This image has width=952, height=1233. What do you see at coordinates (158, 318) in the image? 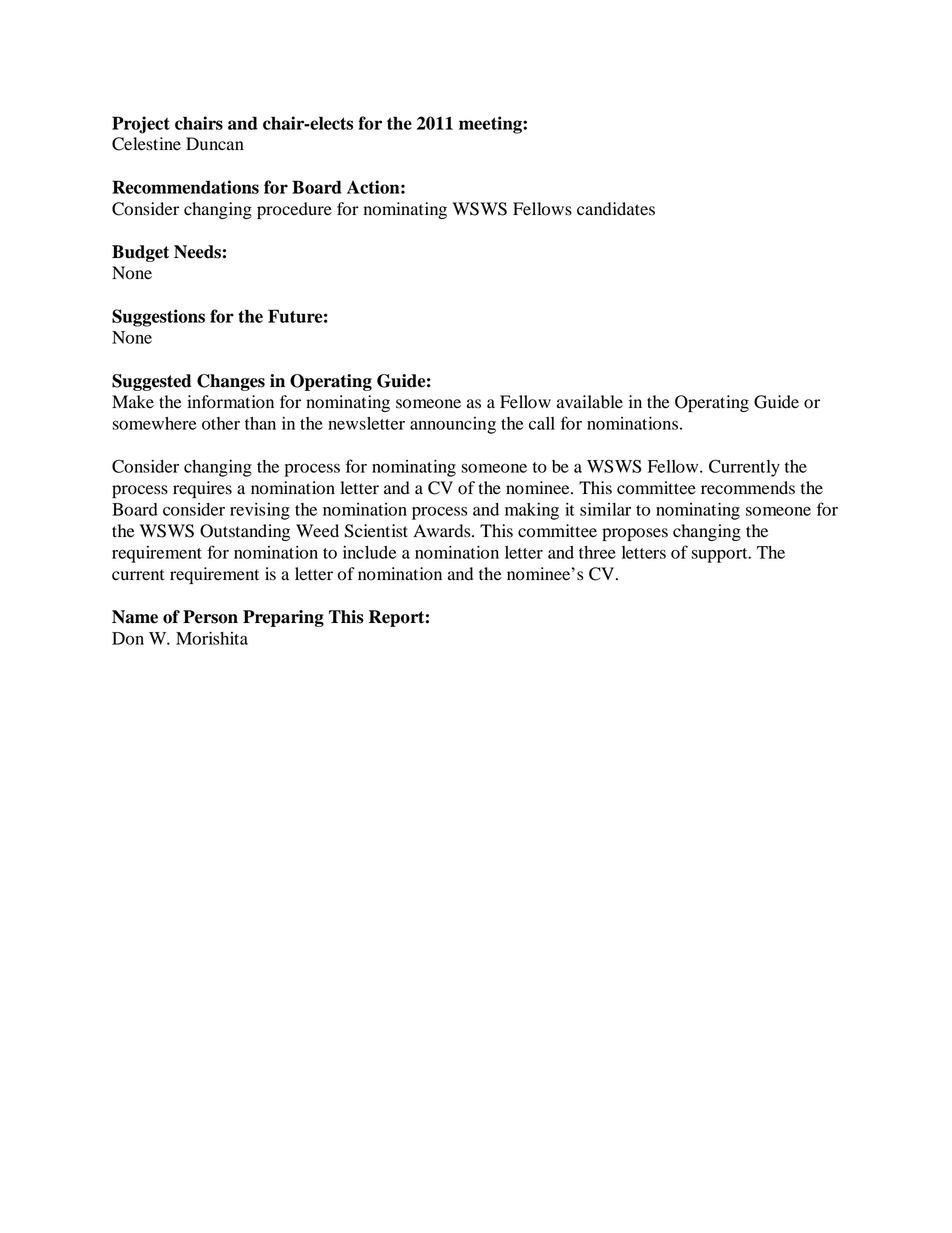
I see `Suggestions` at bounding box center [158, 318].
